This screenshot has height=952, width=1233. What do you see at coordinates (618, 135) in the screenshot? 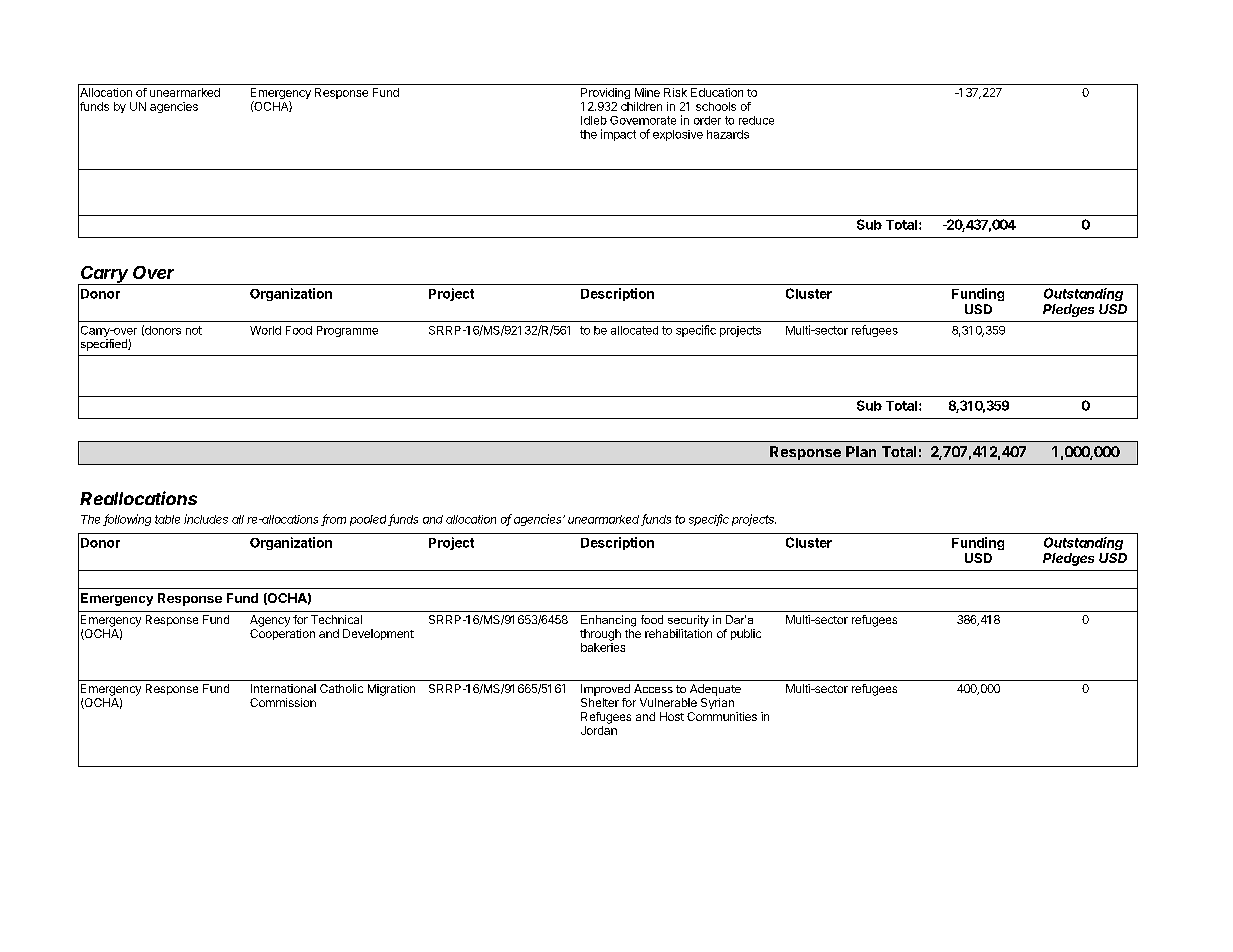
I see `impact` at bounding box center [618, 135].
